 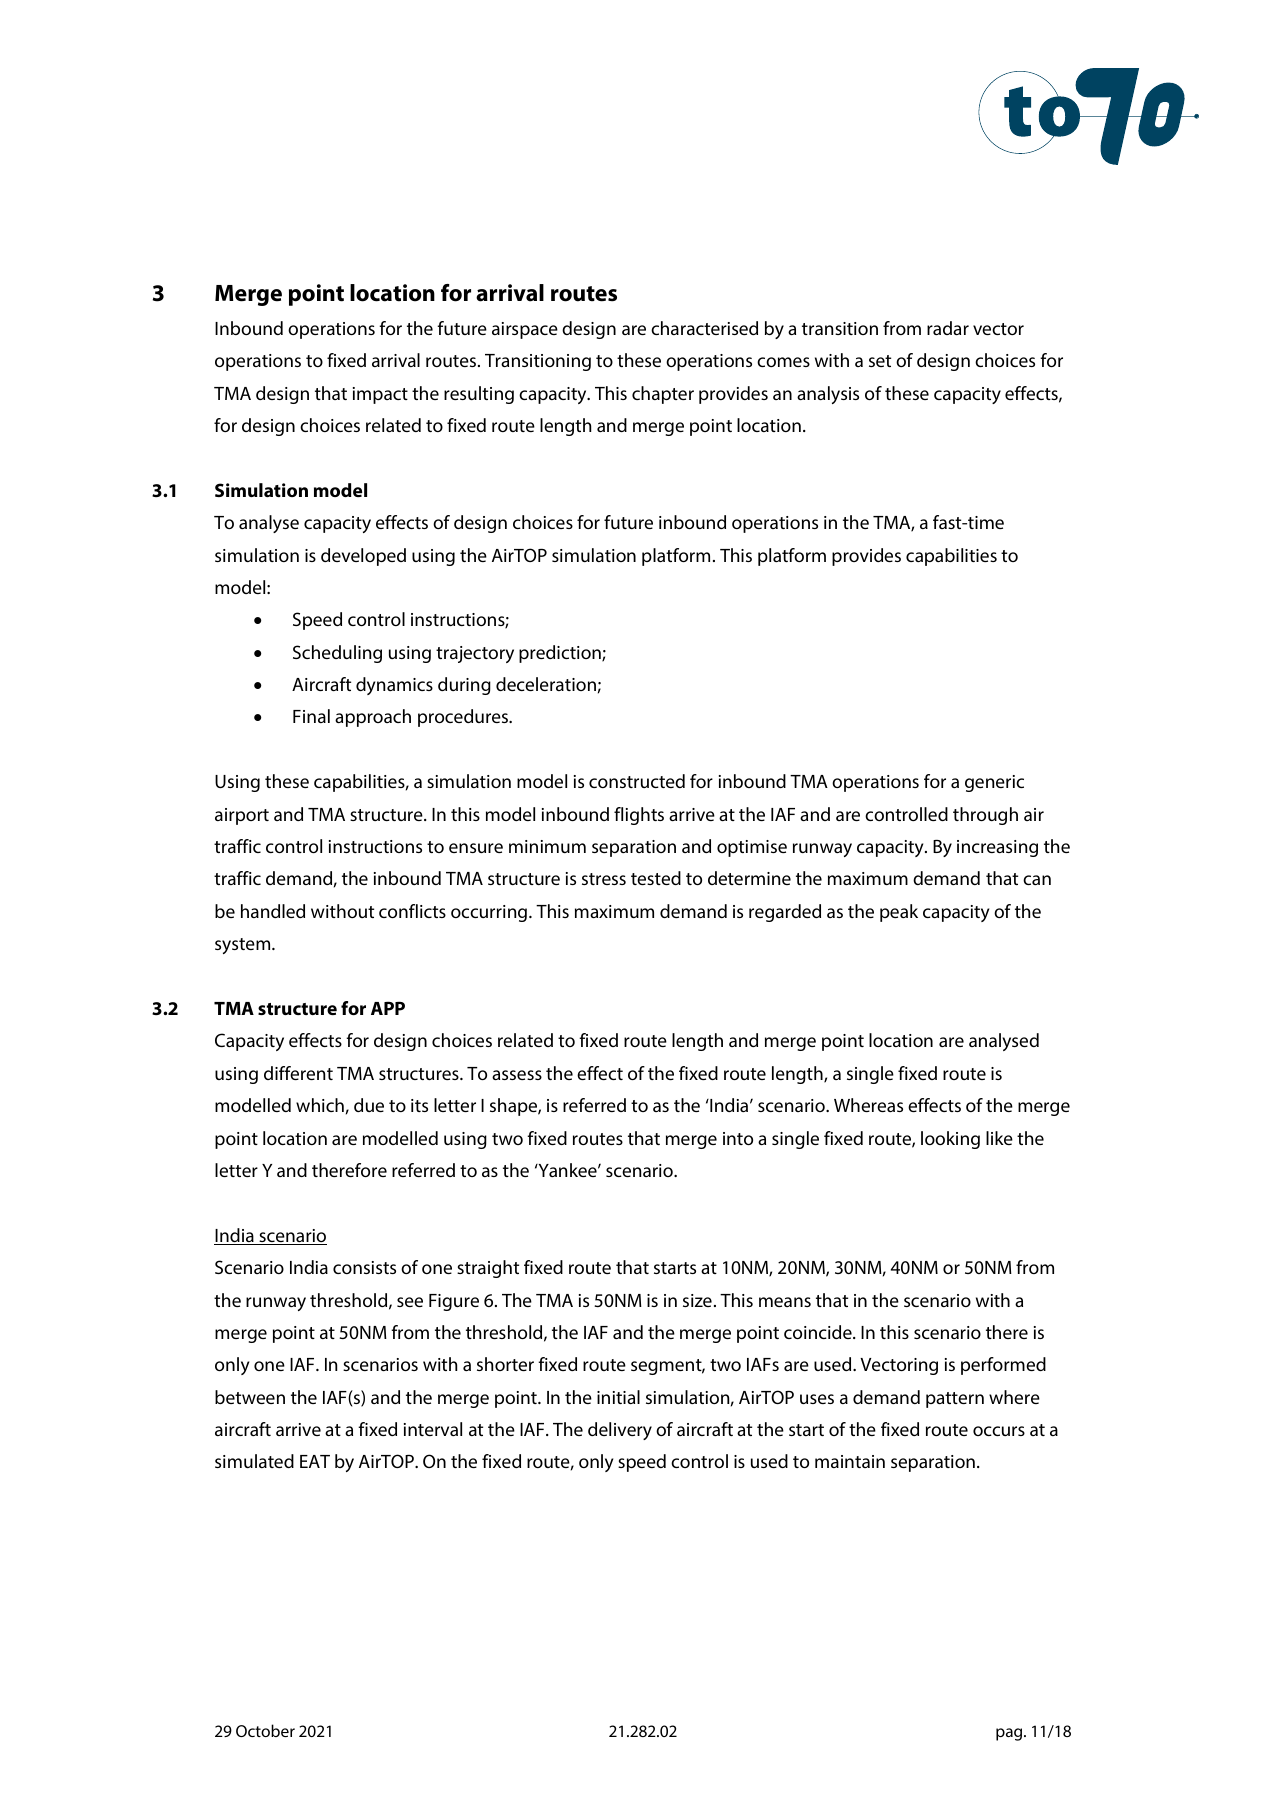 What do you see at coordinates (618, 1397) in the screenshot?
I see `initial` at bounding box center [618, 1397].
